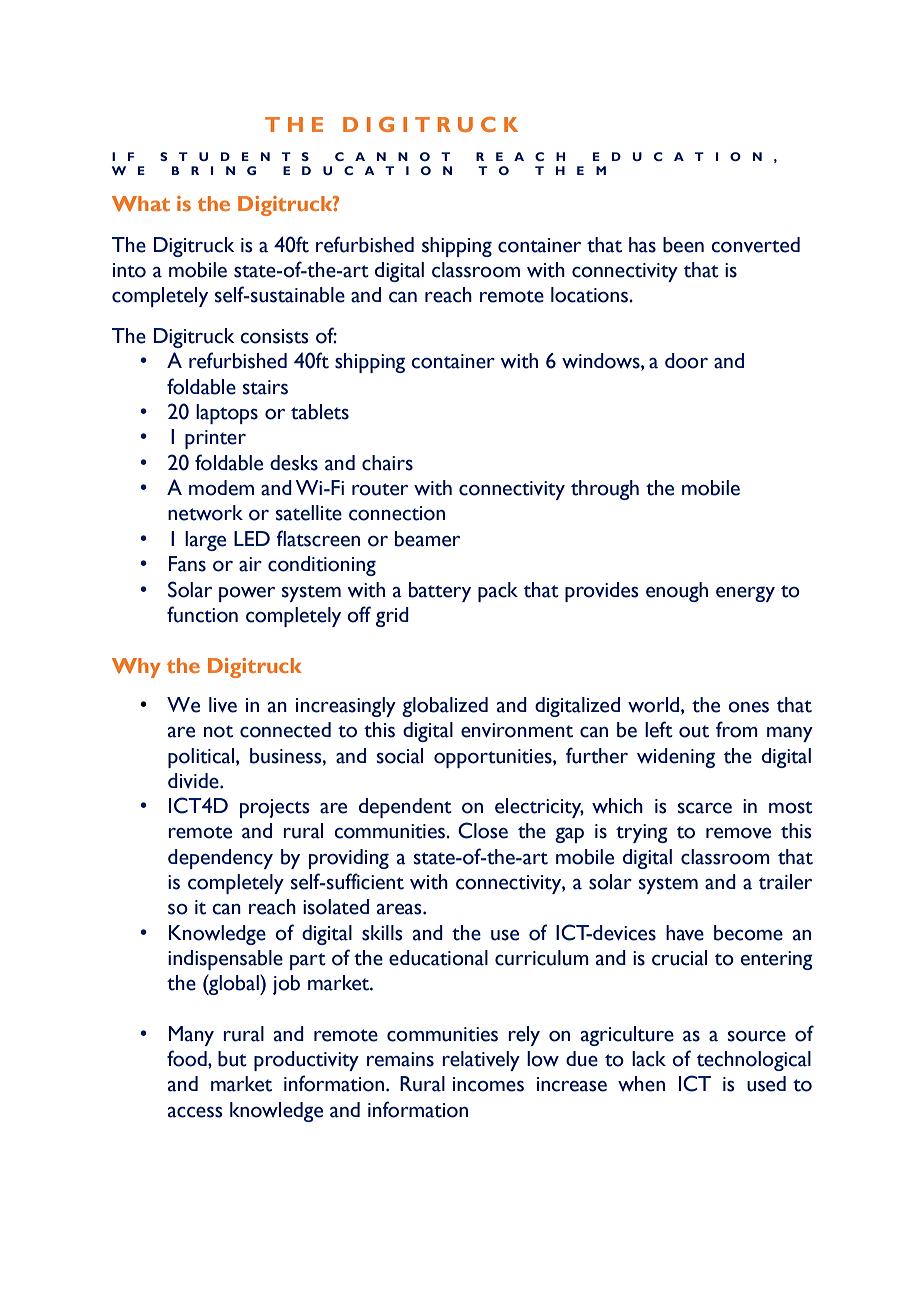 The image size is (924, 1308). What do you see at coordinates (225, 960) in the screenshot?
I see `indispensable` at bounding box center [225, 960].
